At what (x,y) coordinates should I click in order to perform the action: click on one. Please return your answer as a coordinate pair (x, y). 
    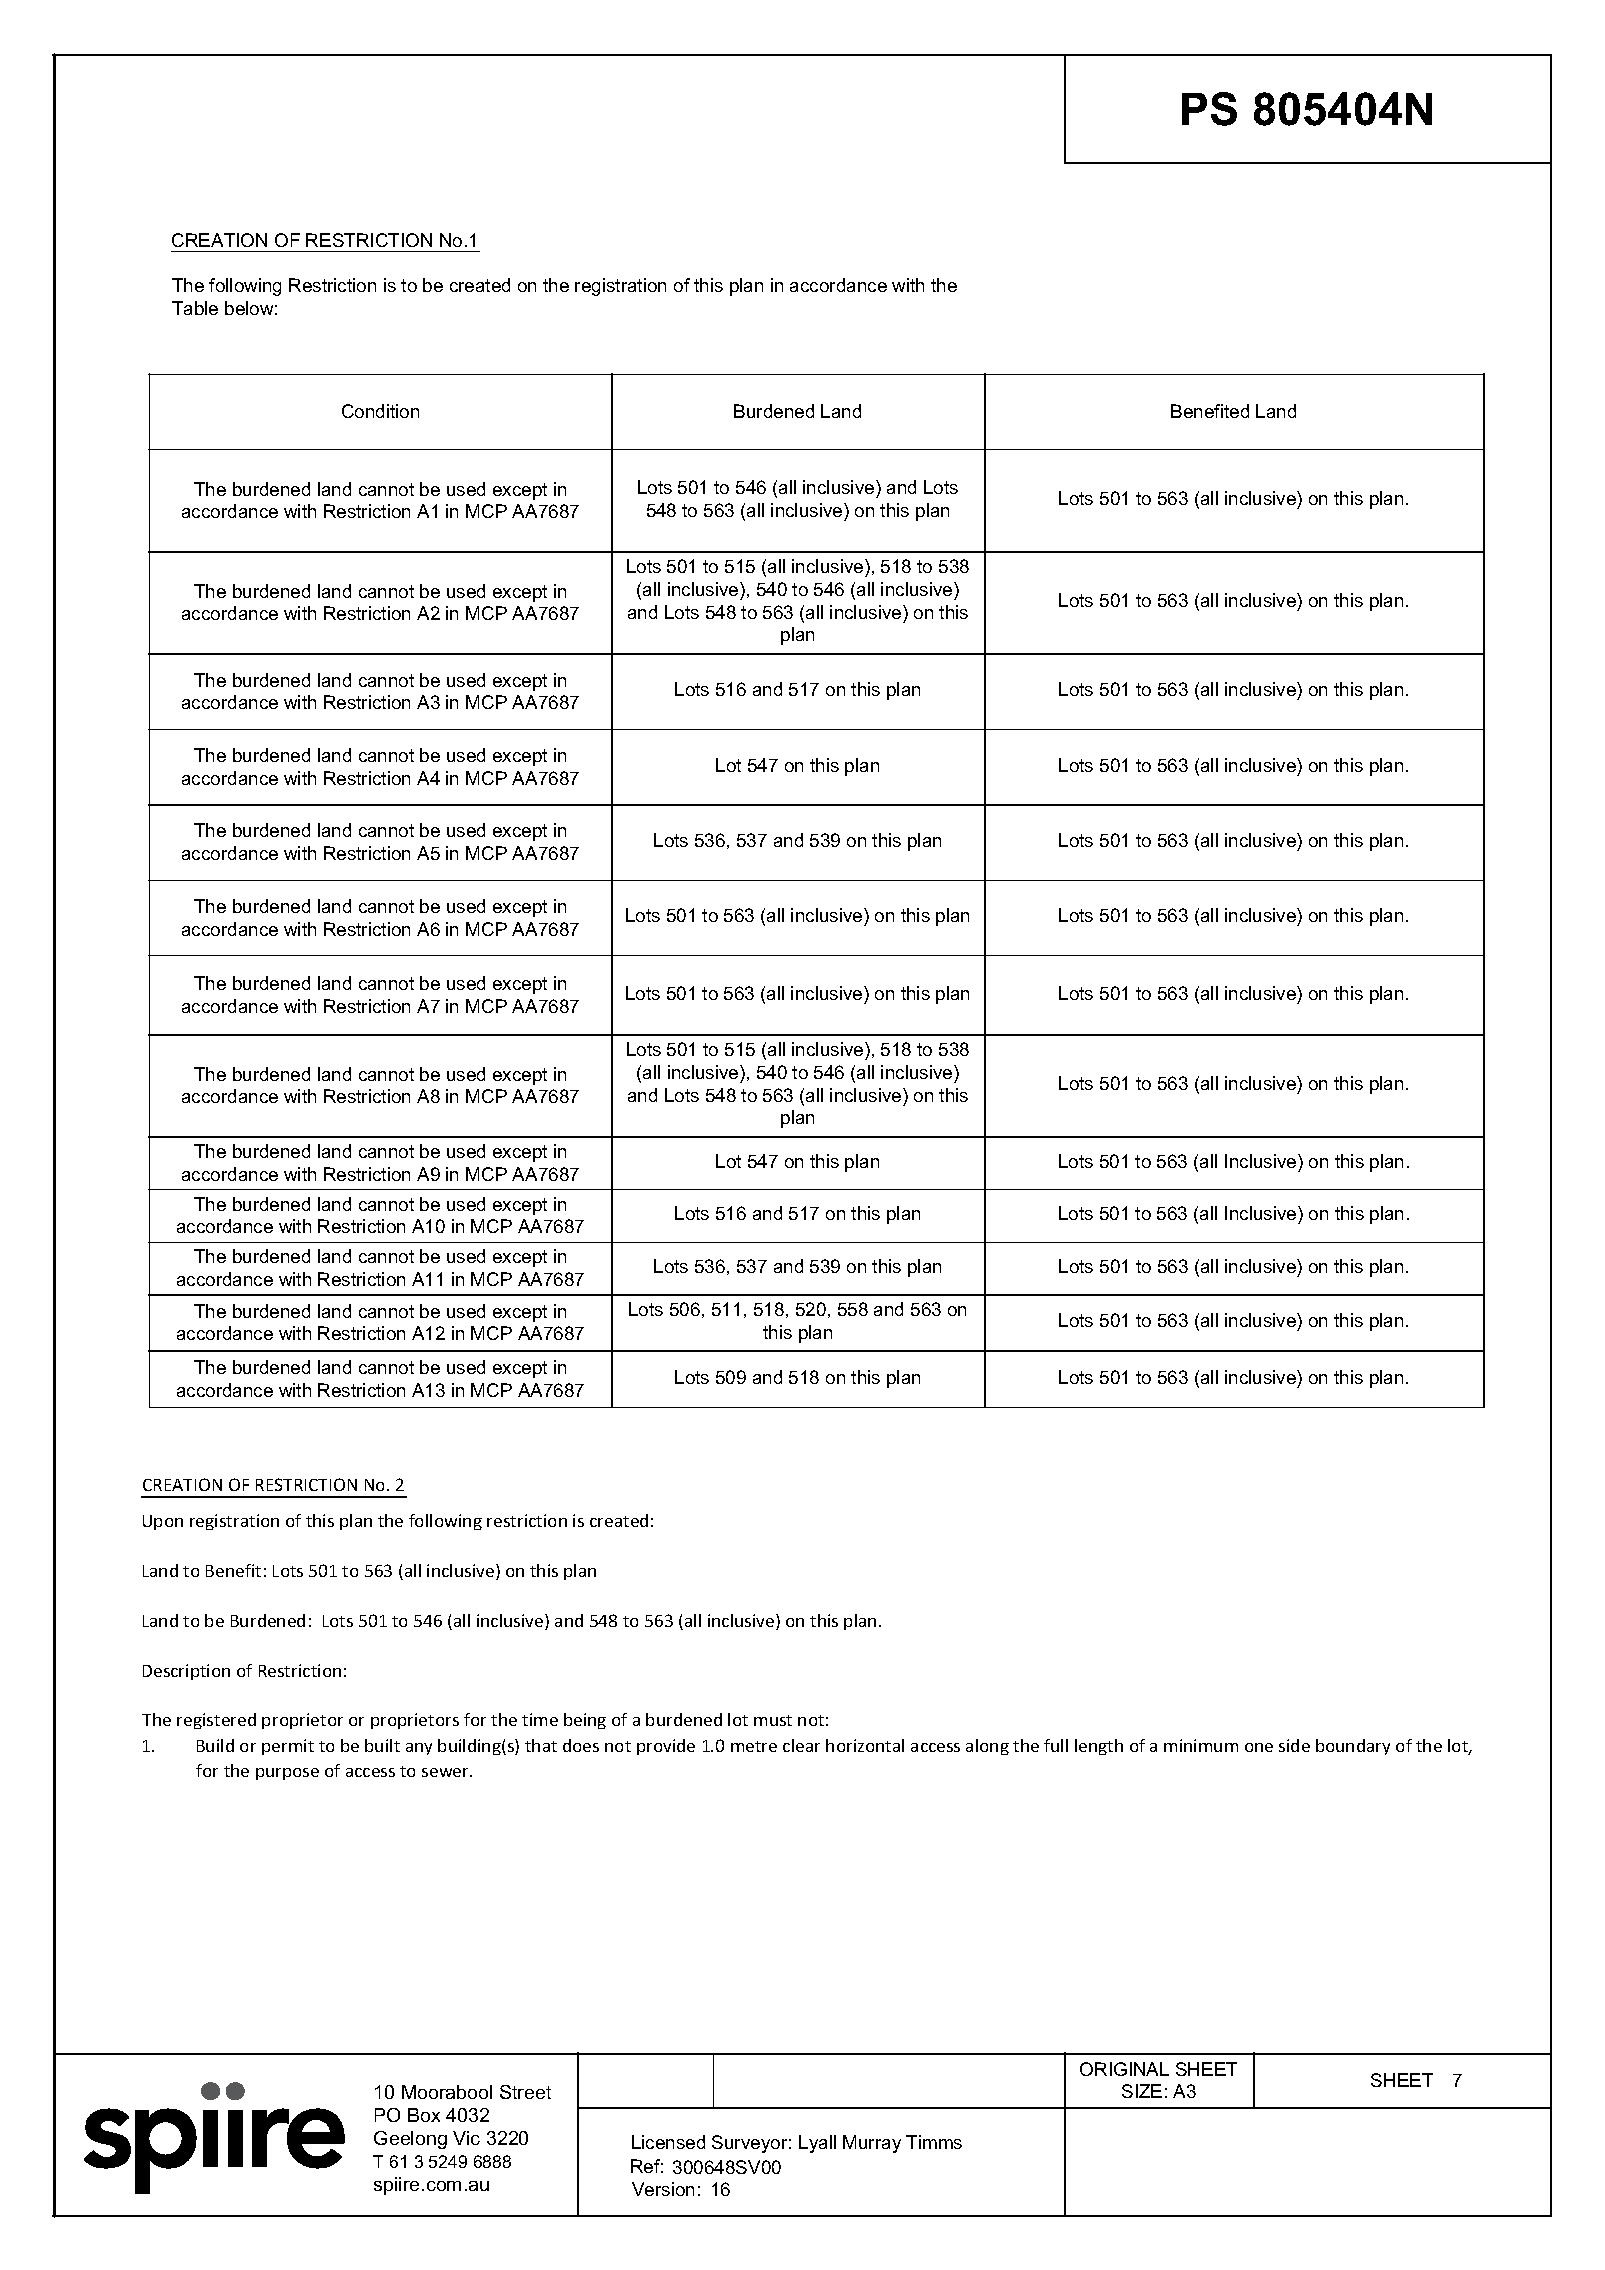
    Looking at the image, I should click on (1259, 1747).
